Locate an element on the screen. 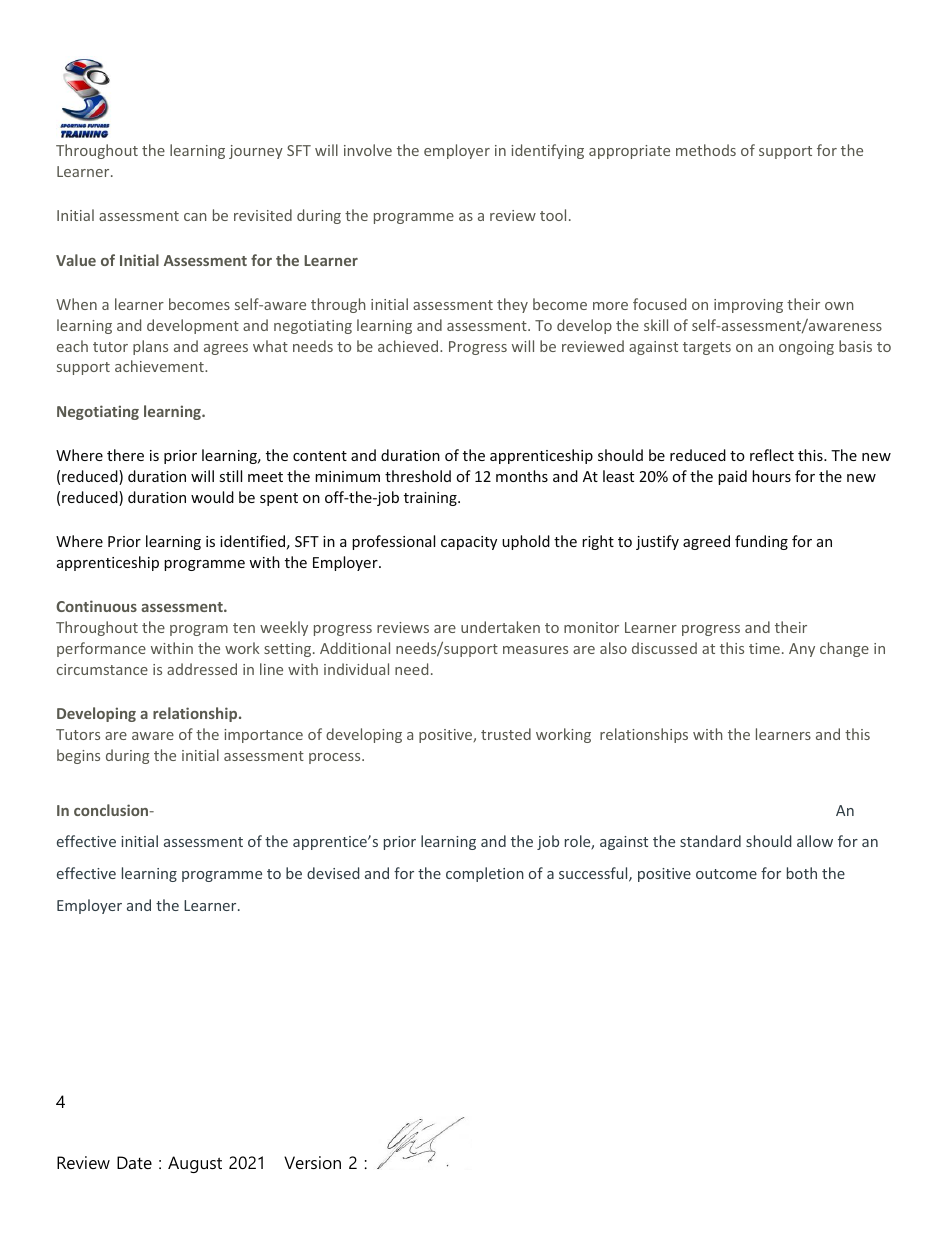 The width and height of the screenshot is (952, 1233). addressed is located at coordinates (202, 669).
